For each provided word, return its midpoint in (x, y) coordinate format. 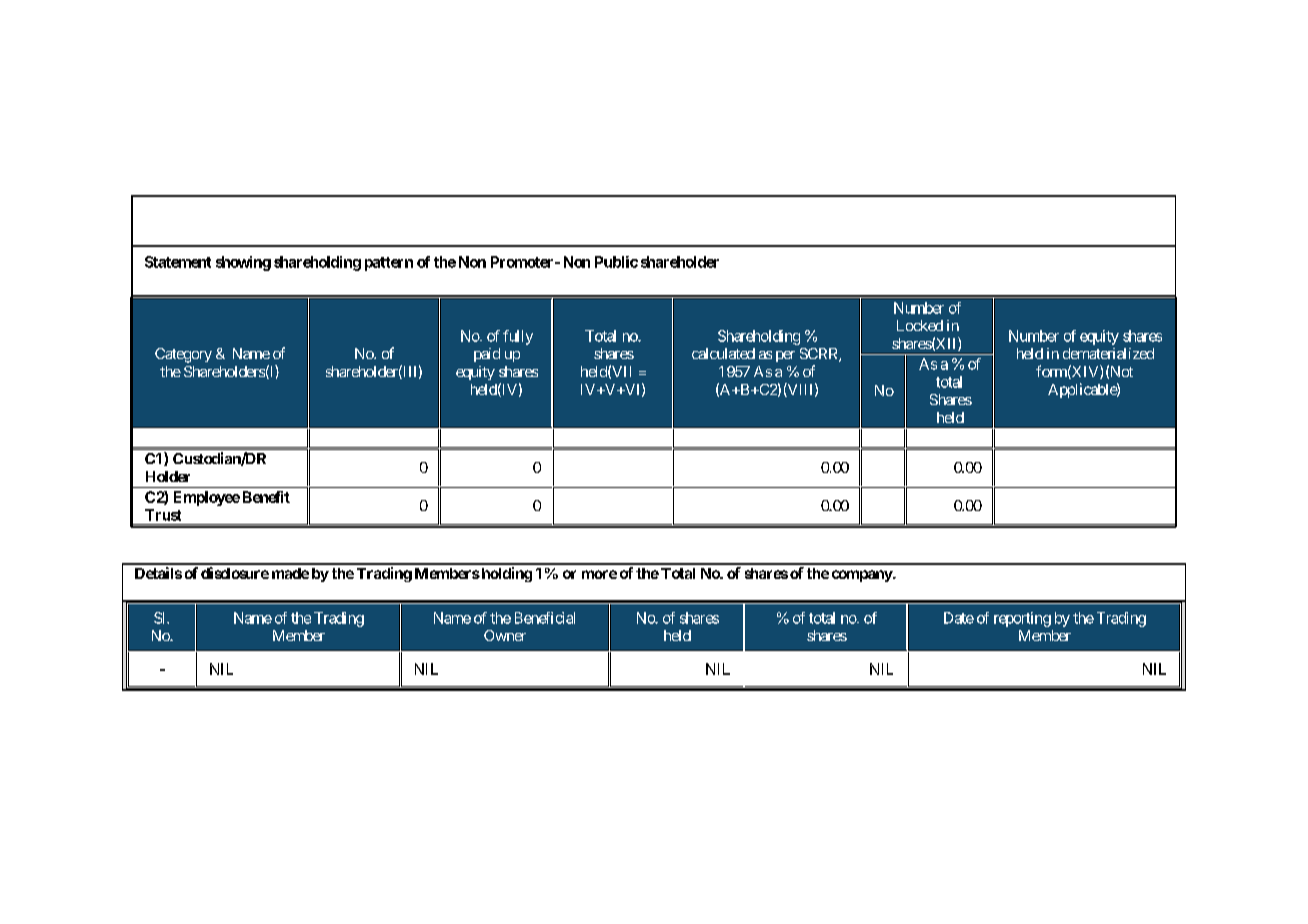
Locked (920, 325)
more (599, 574)
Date (959, 618)
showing (243, 263)
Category (183, 355)
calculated (723, 353)
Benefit (266, 497)
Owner (505, 635)
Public (616, 262)
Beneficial (545, 618)
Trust (163, 515)
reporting (1022, 619)
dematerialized (1108, 353)
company (863, 576)
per (785, 356)
